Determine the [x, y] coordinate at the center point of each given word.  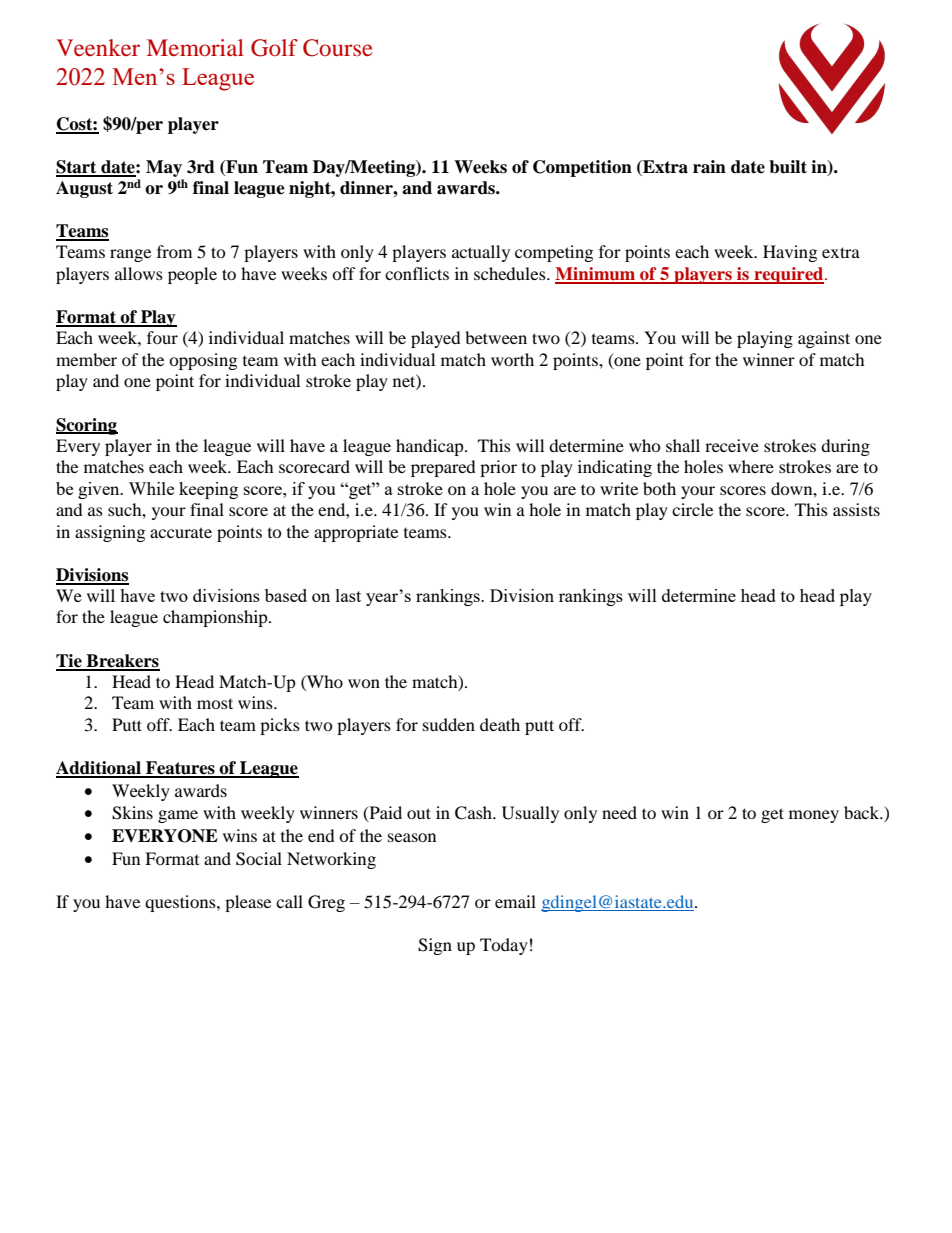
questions [181, 903]
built [788, 167]
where [751, 466]
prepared [443, 468]
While [151, 488]
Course [338, 48]
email [515, 901]
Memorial [195, 47]
